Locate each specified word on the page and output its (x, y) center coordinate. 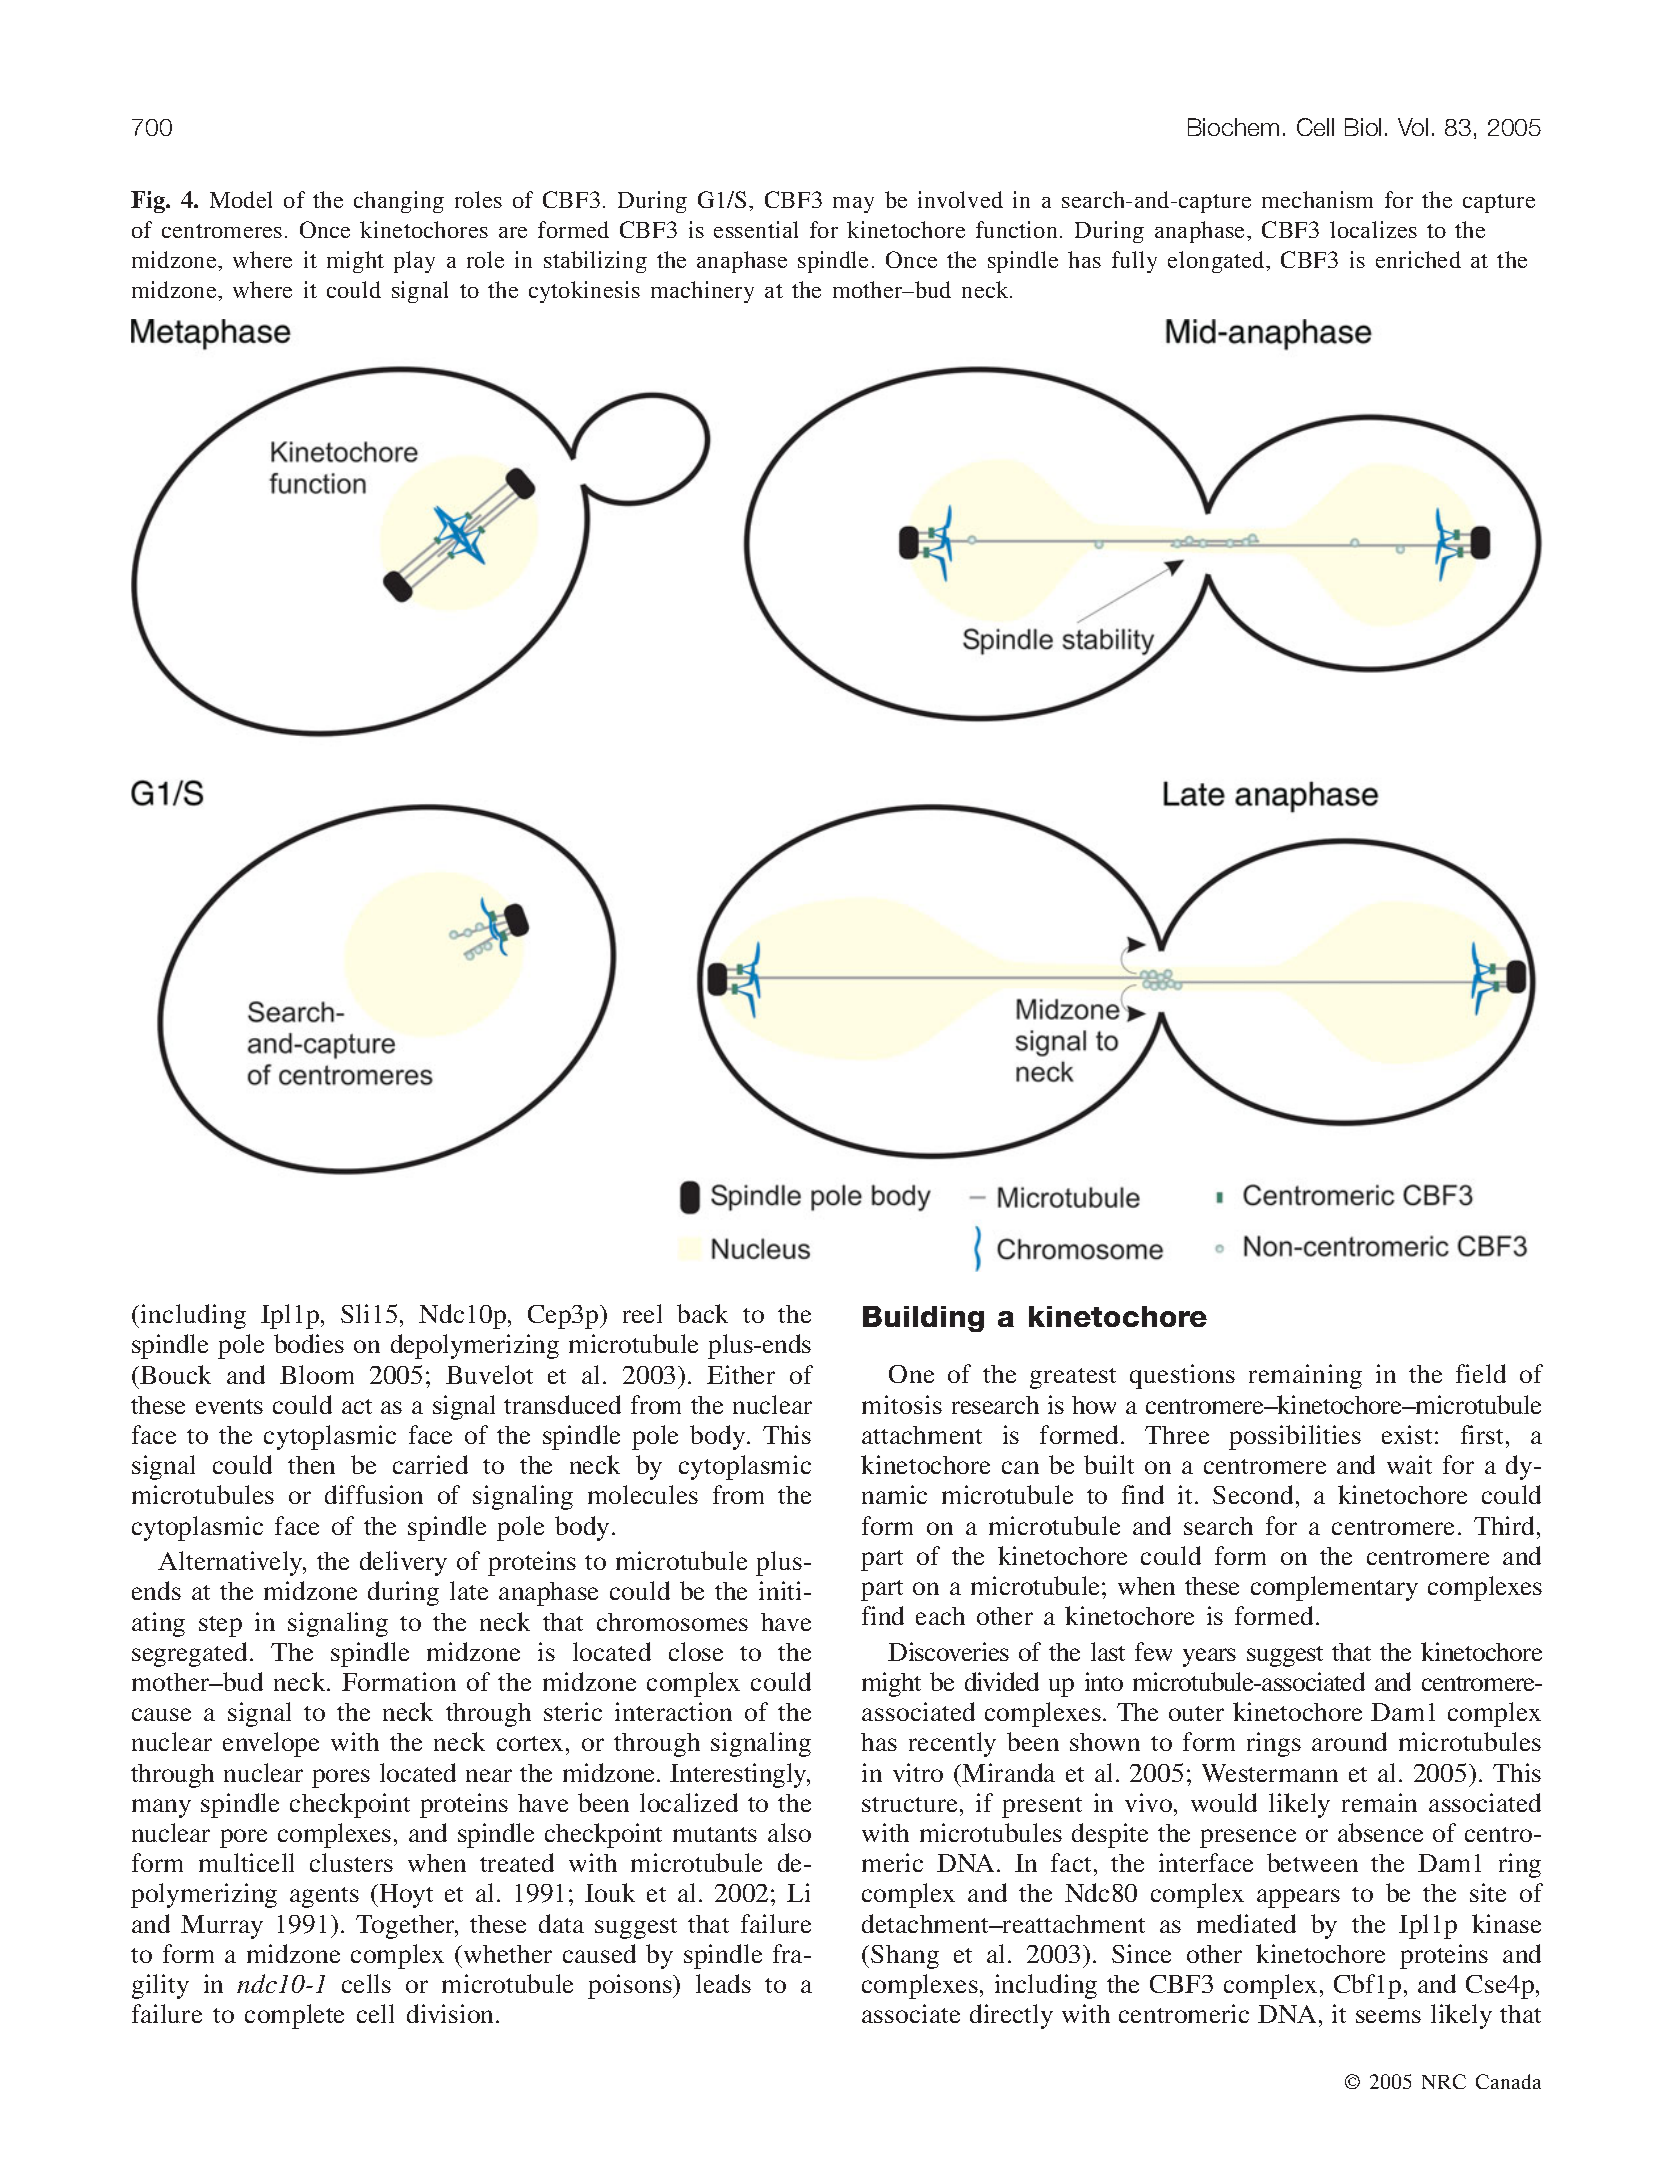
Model (241, 199)
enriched (1418, 259)
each (940, 1616)
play (414, 262)
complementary (1334, 1588)
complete (294, 2016)
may (853, 205)
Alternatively (231, 1563)
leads (723, 1983)
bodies (309, 1343)
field (1481, 1373)
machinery (702, 292)
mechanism (1317, 199)
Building (923, 1319)
